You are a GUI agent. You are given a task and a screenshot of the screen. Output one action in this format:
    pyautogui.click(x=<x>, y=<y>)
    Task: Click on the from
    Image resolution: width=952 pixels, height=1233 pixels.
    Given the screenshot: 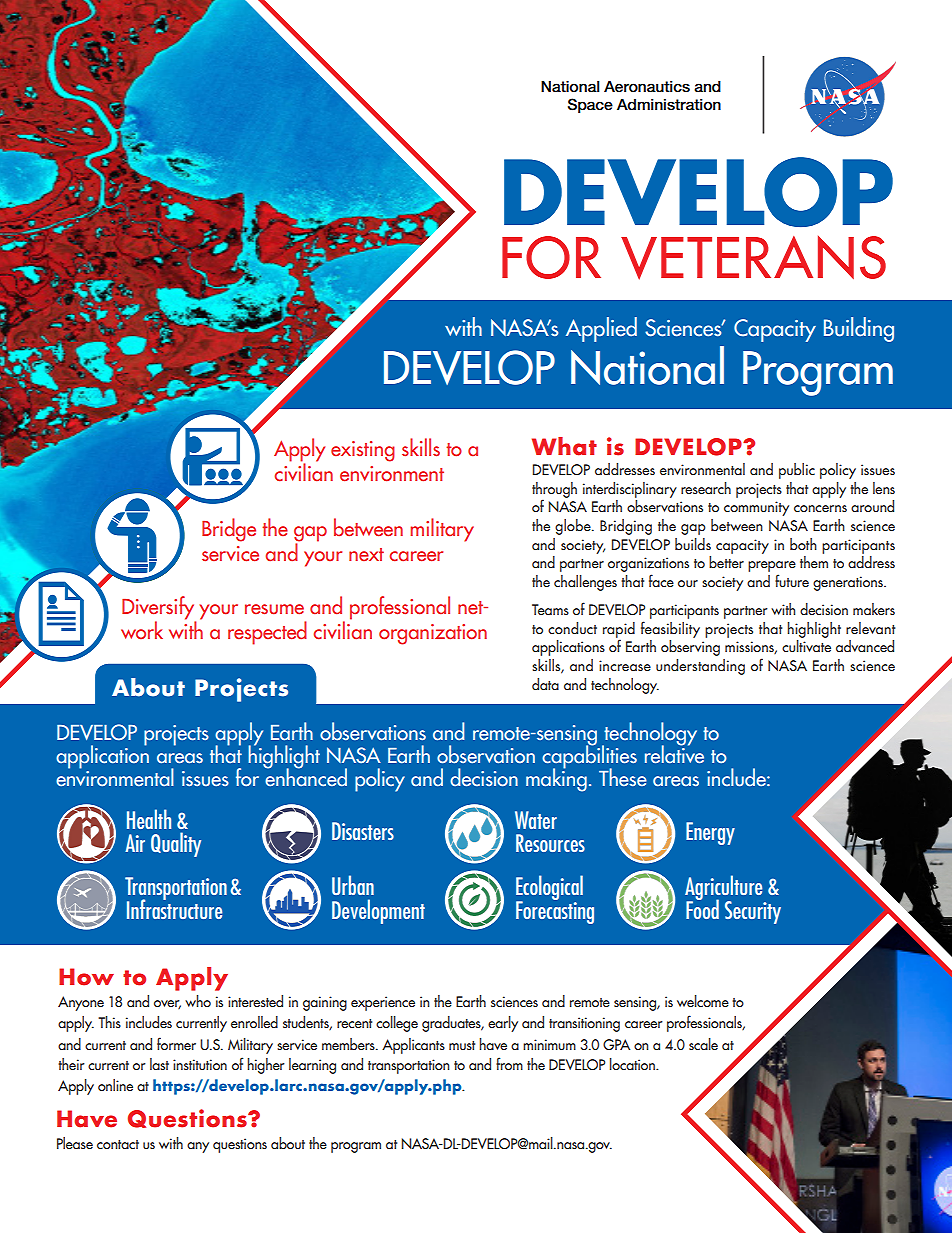 What is the action you would take?
    pyautogui.click(x=509, y=1064)
